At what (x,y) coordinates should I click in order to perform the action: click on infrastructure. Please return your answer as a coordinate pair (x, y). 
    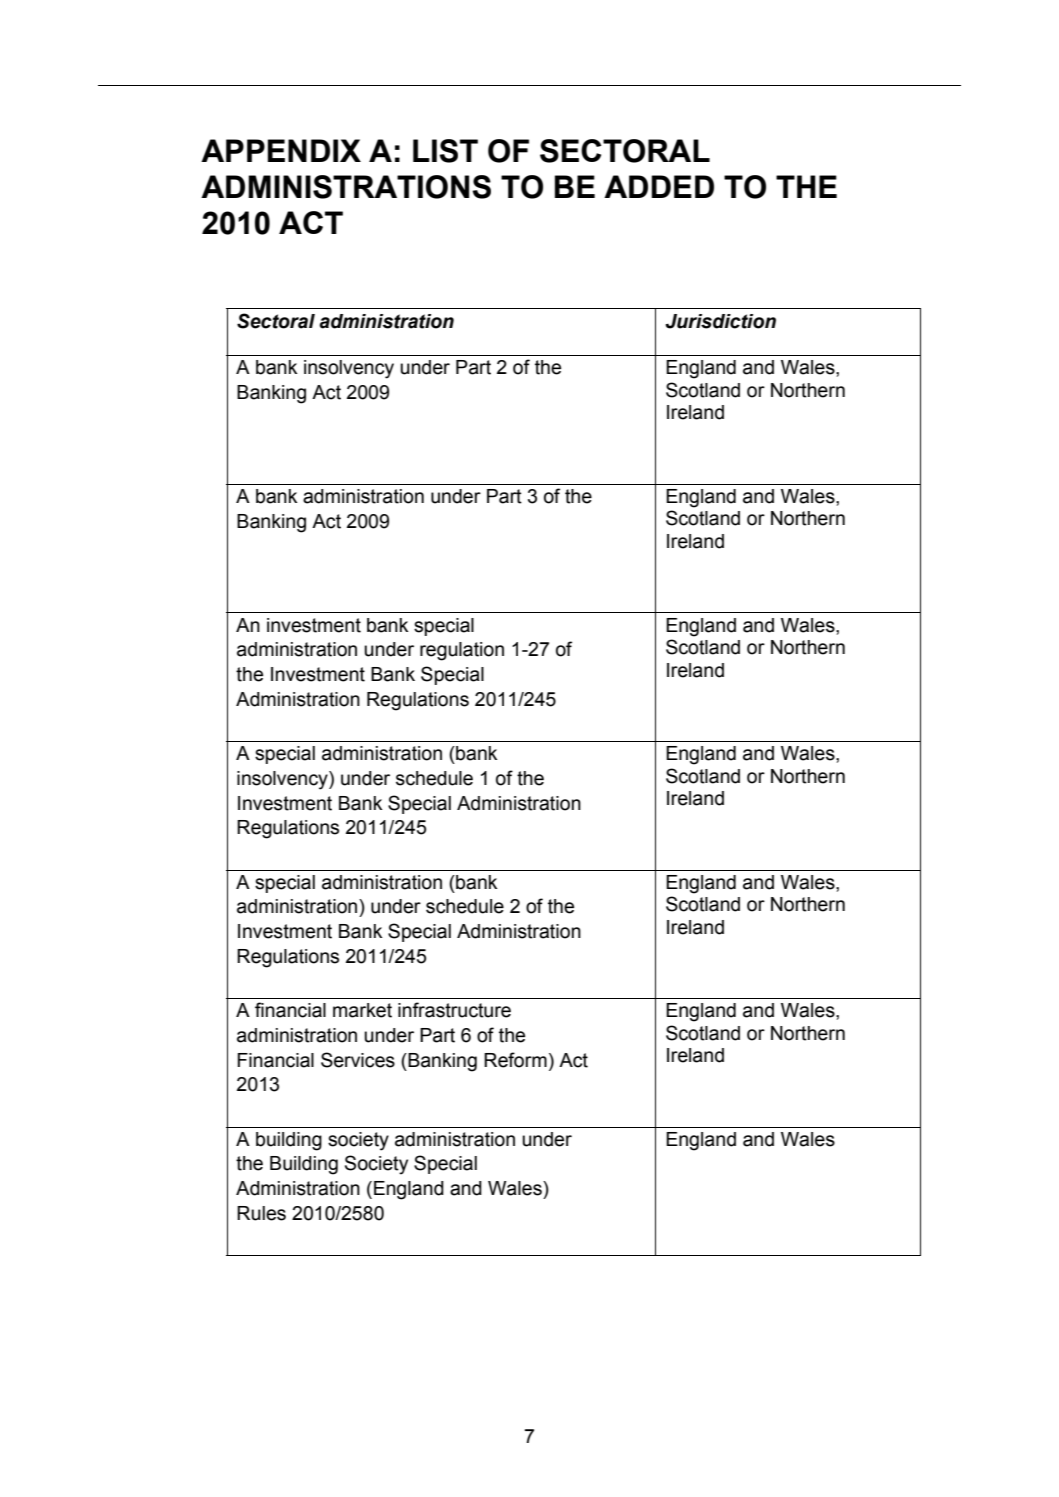
    Looking at the image, I should click on (454, 1010).
